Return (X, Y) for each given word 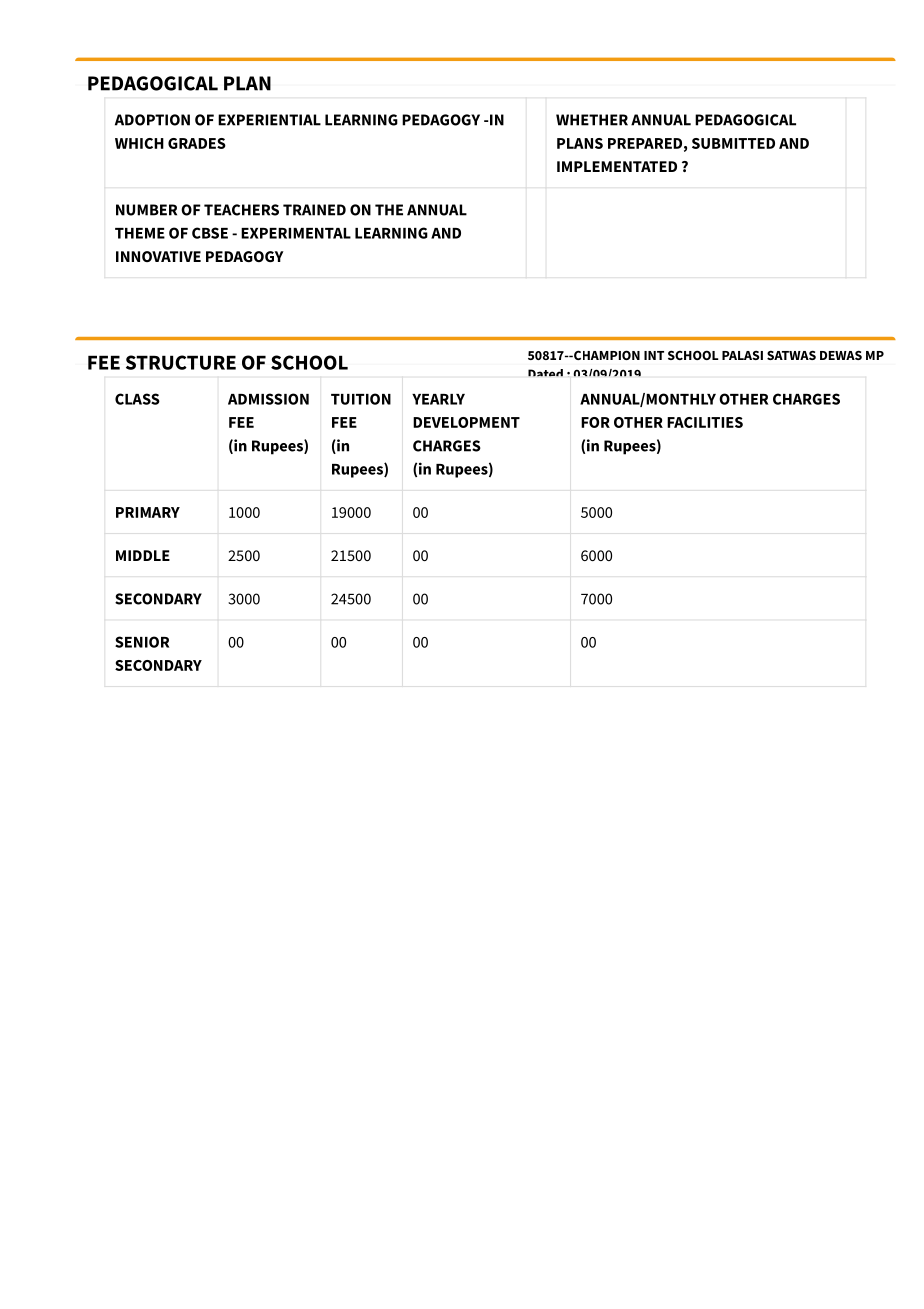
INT (654, 355)
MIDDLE (143, 555)
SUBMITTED (733, 143)
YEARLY (438, 399)
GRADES (197, 143)
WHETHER (592, 120)
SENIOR (142, 642)
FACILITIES (705, 422)
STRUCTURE (181, 362)
